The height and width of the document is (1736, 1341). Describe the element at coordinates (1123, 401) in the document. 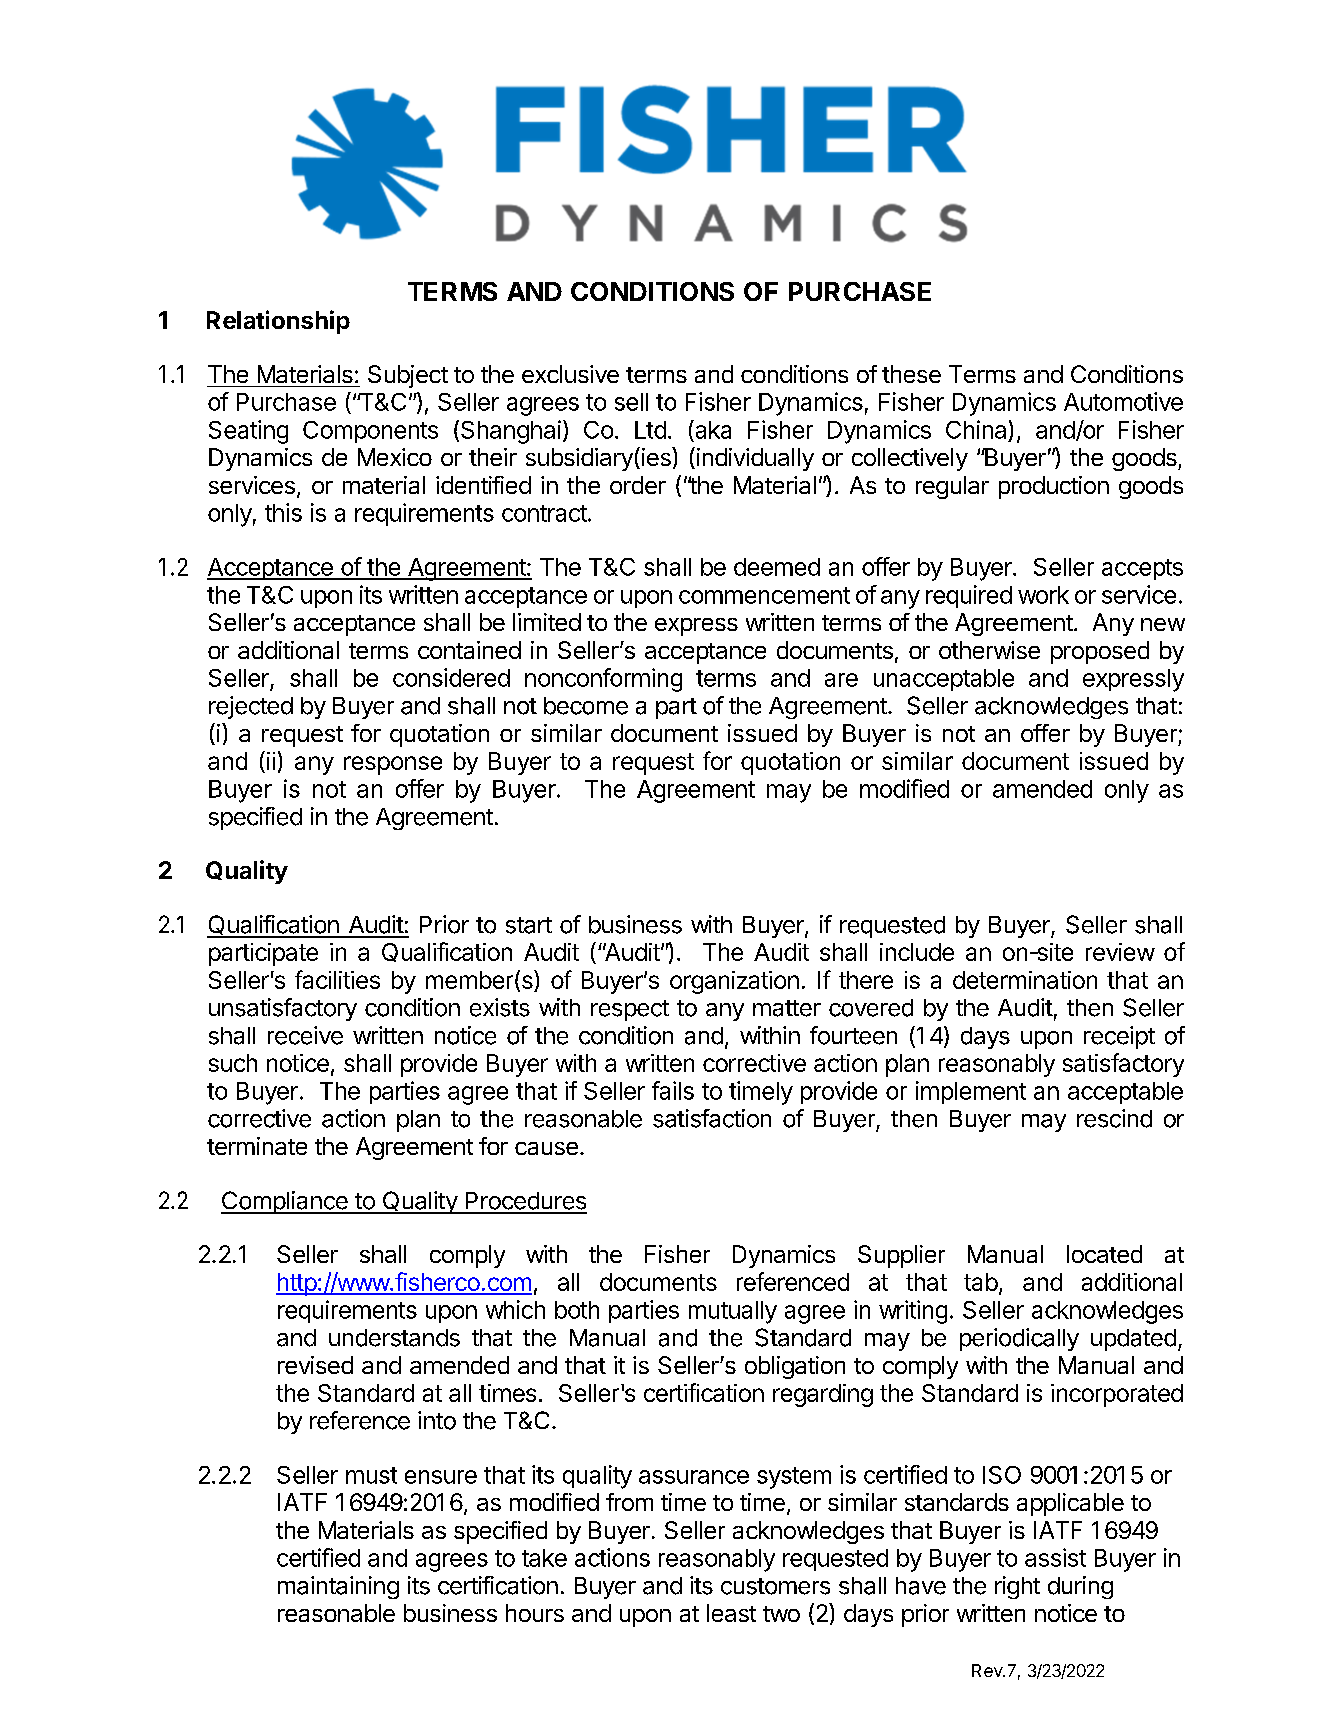

I see `Automotive` at that location.
